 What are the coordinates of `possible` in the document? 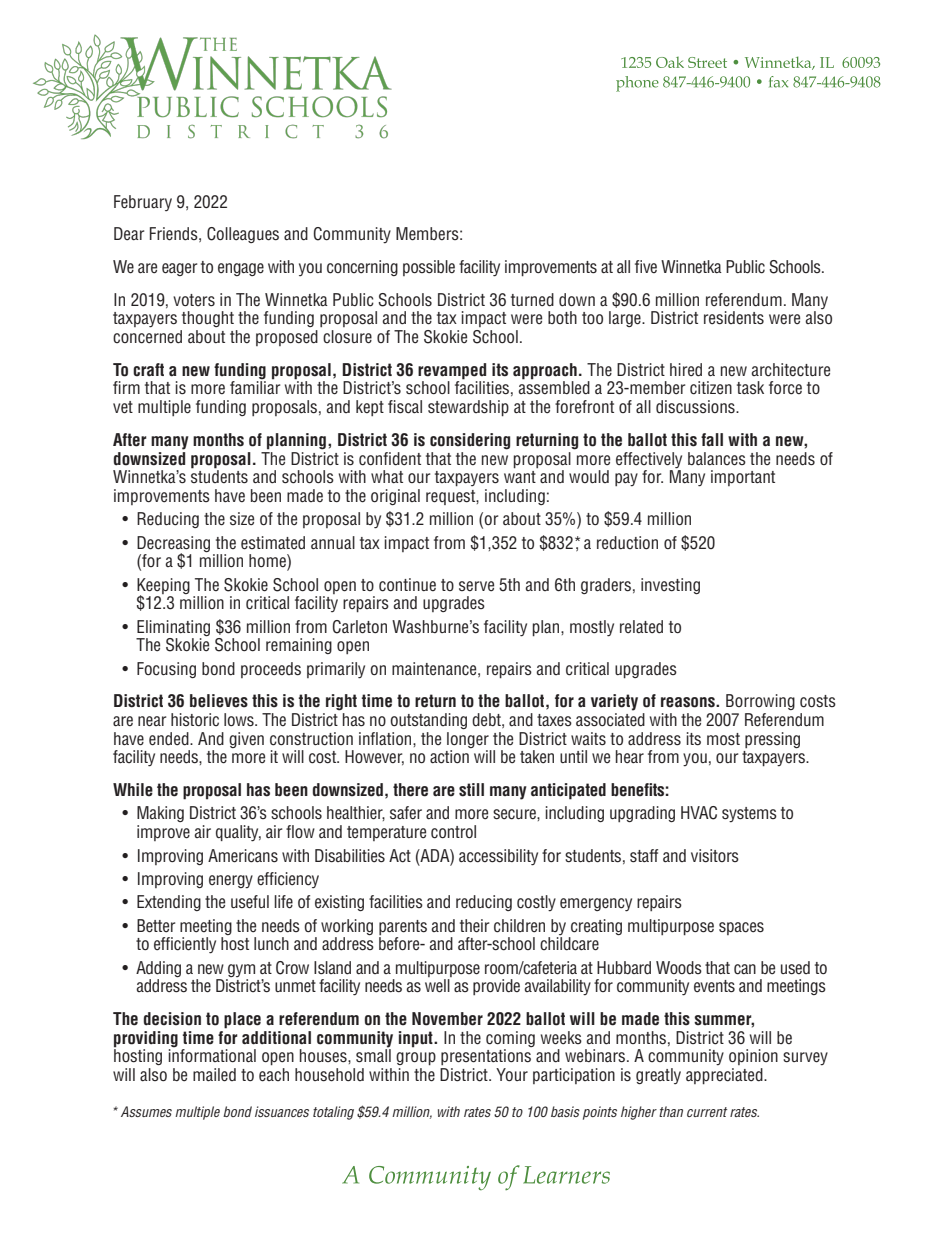 It's located at (429, 268).
